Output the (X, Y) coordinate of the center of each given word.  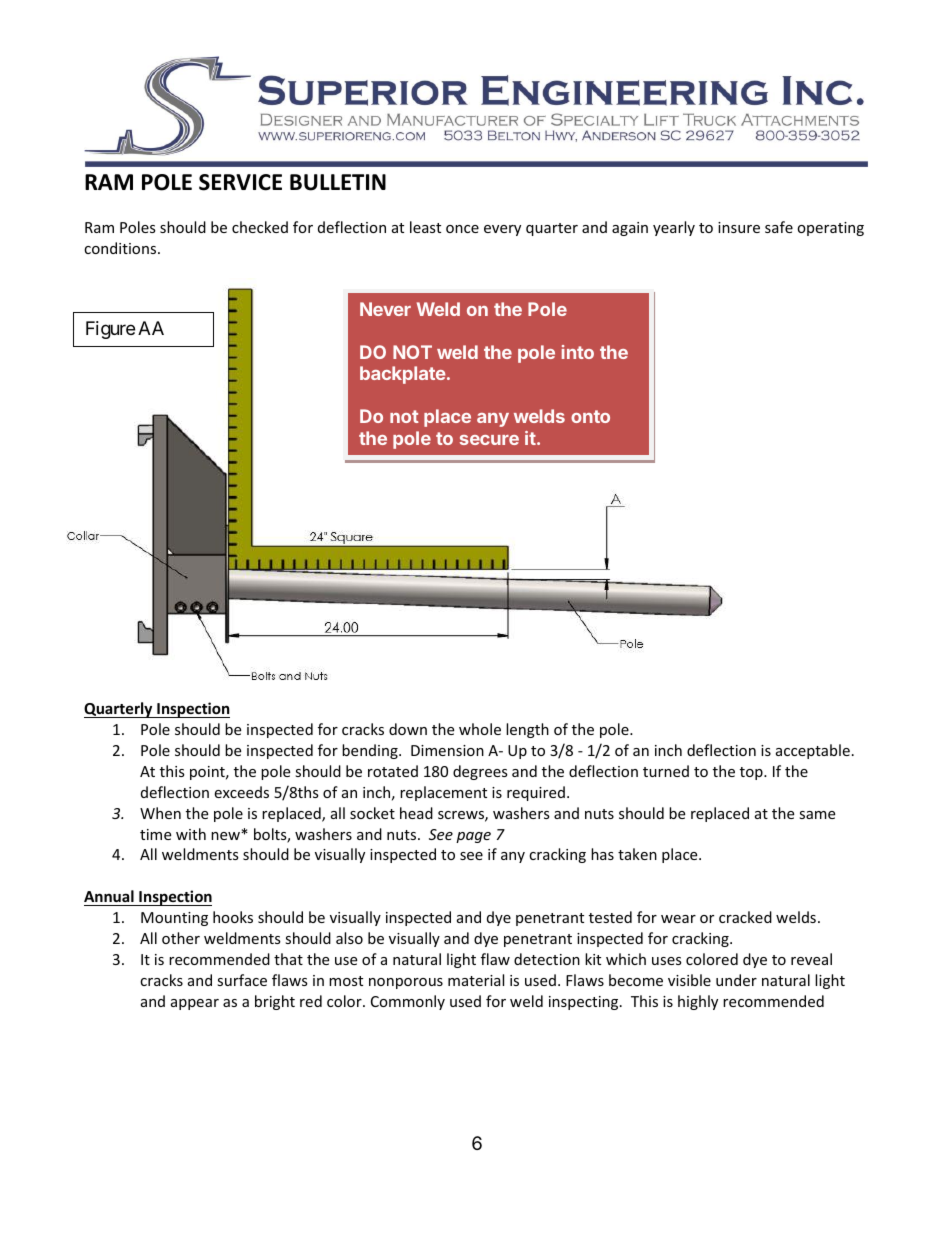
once (462, 229)
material (476, 980)
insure (739, 227)
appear (195, 1004)
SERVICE (240, 182)
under (736, 980)
